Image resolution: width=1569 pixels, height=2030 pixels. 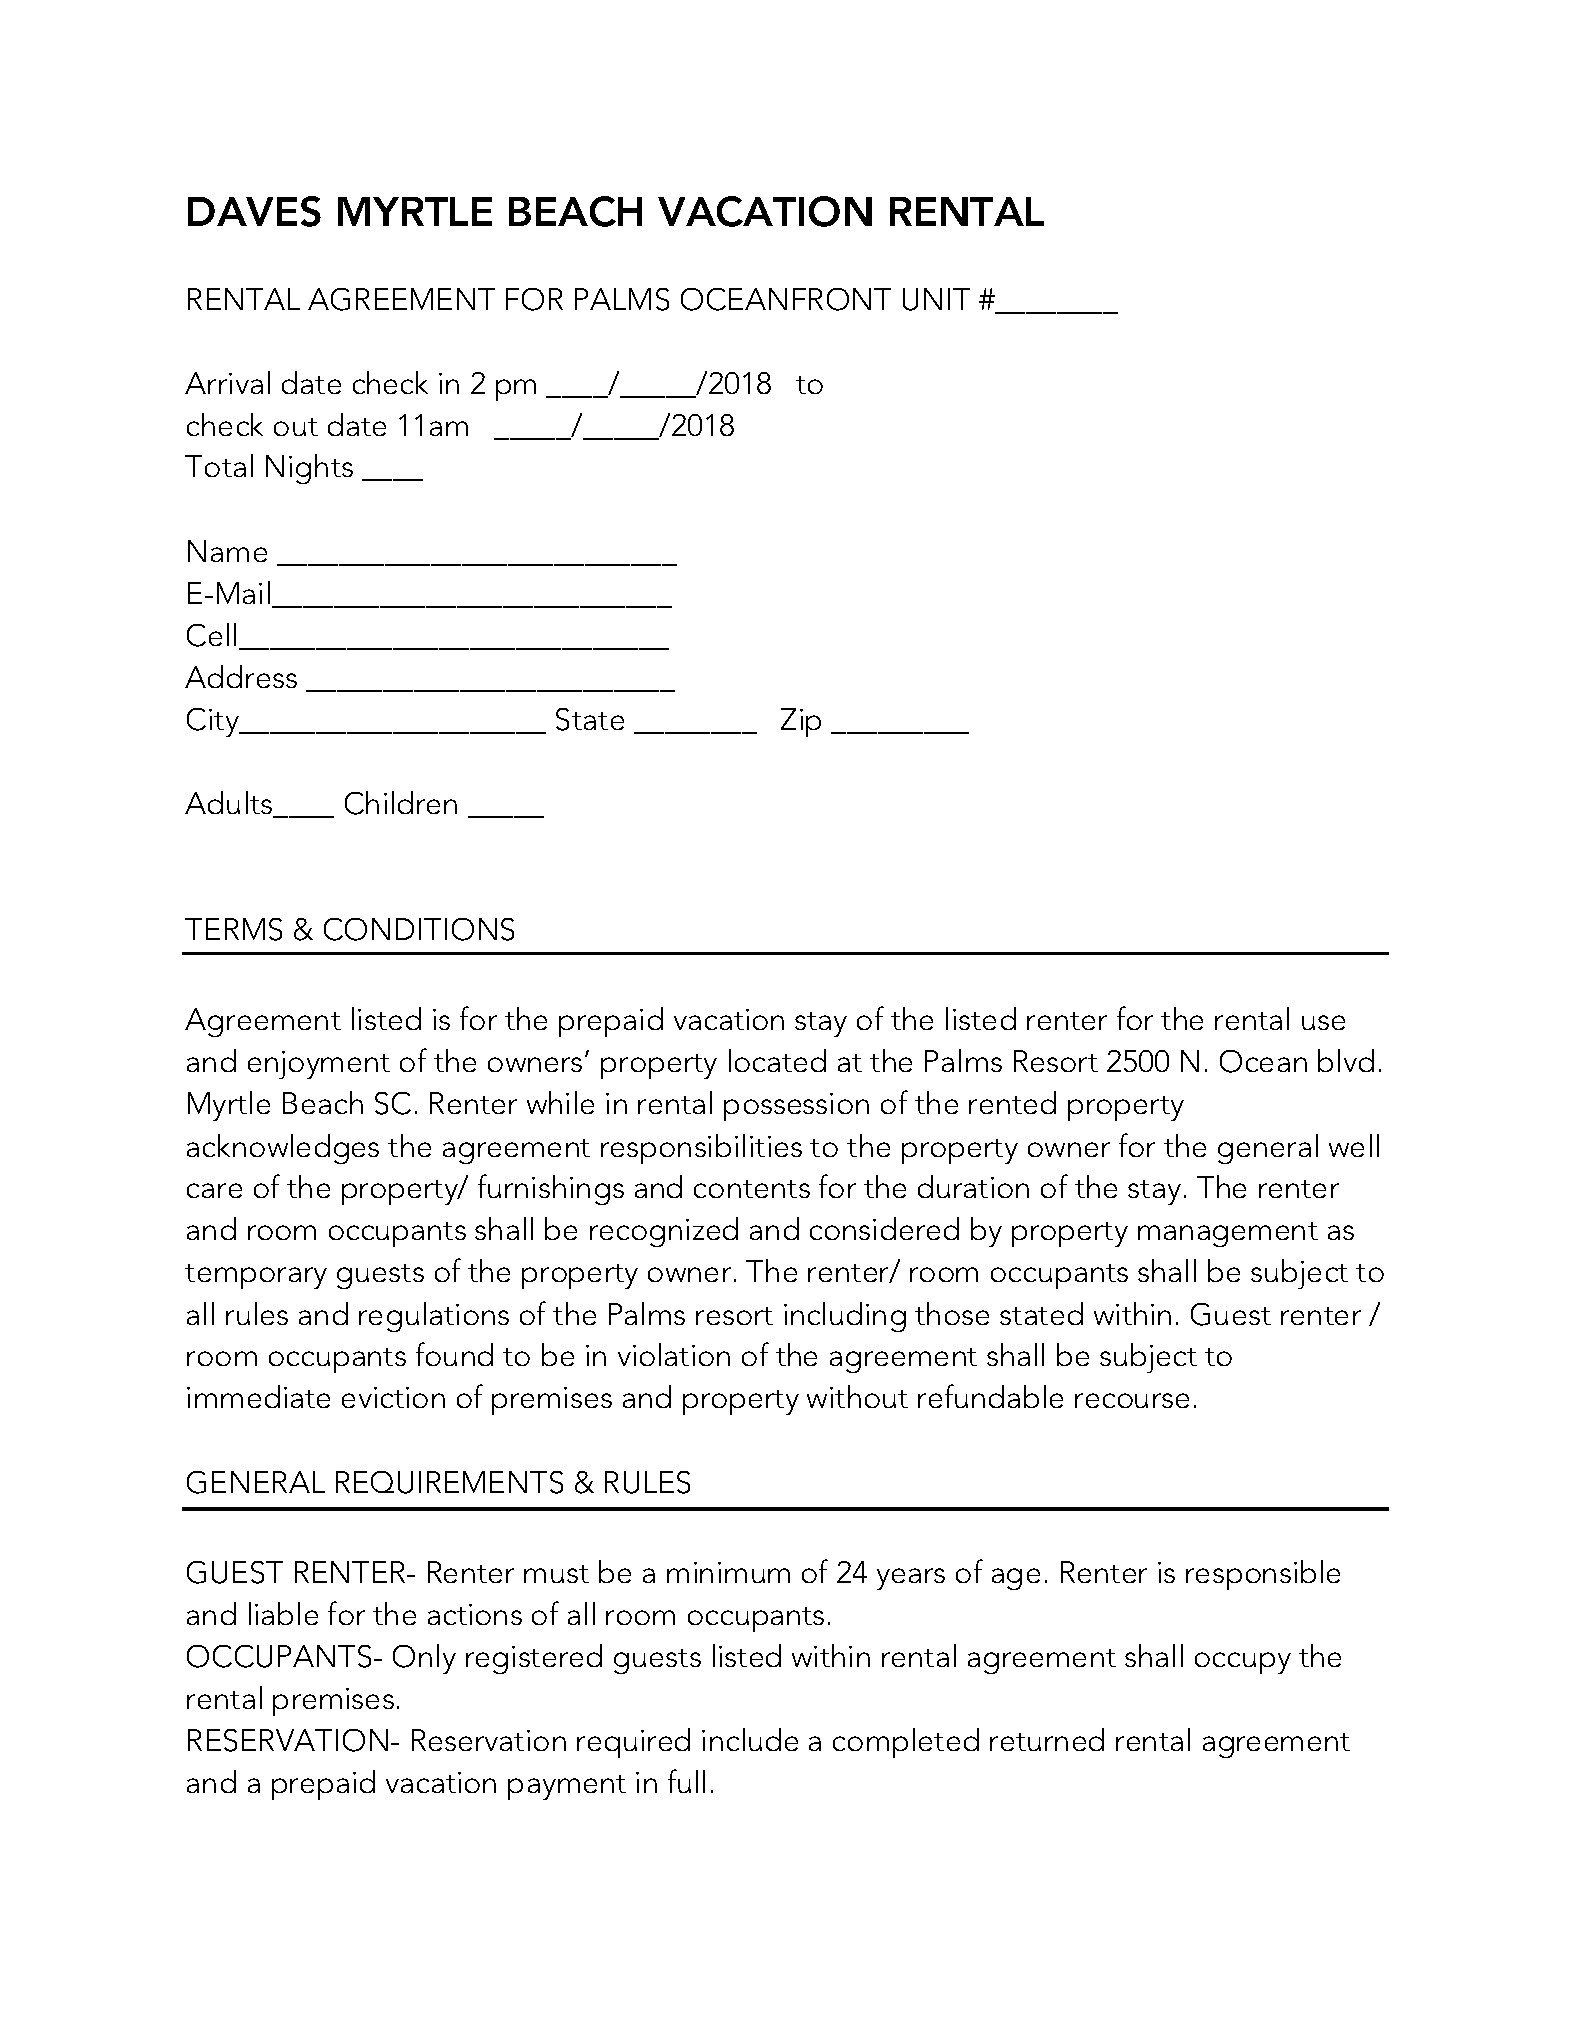 What do you see at coordinates (936, 299) in the image?
I see `UNIT` at bounding box center [936, 299].
